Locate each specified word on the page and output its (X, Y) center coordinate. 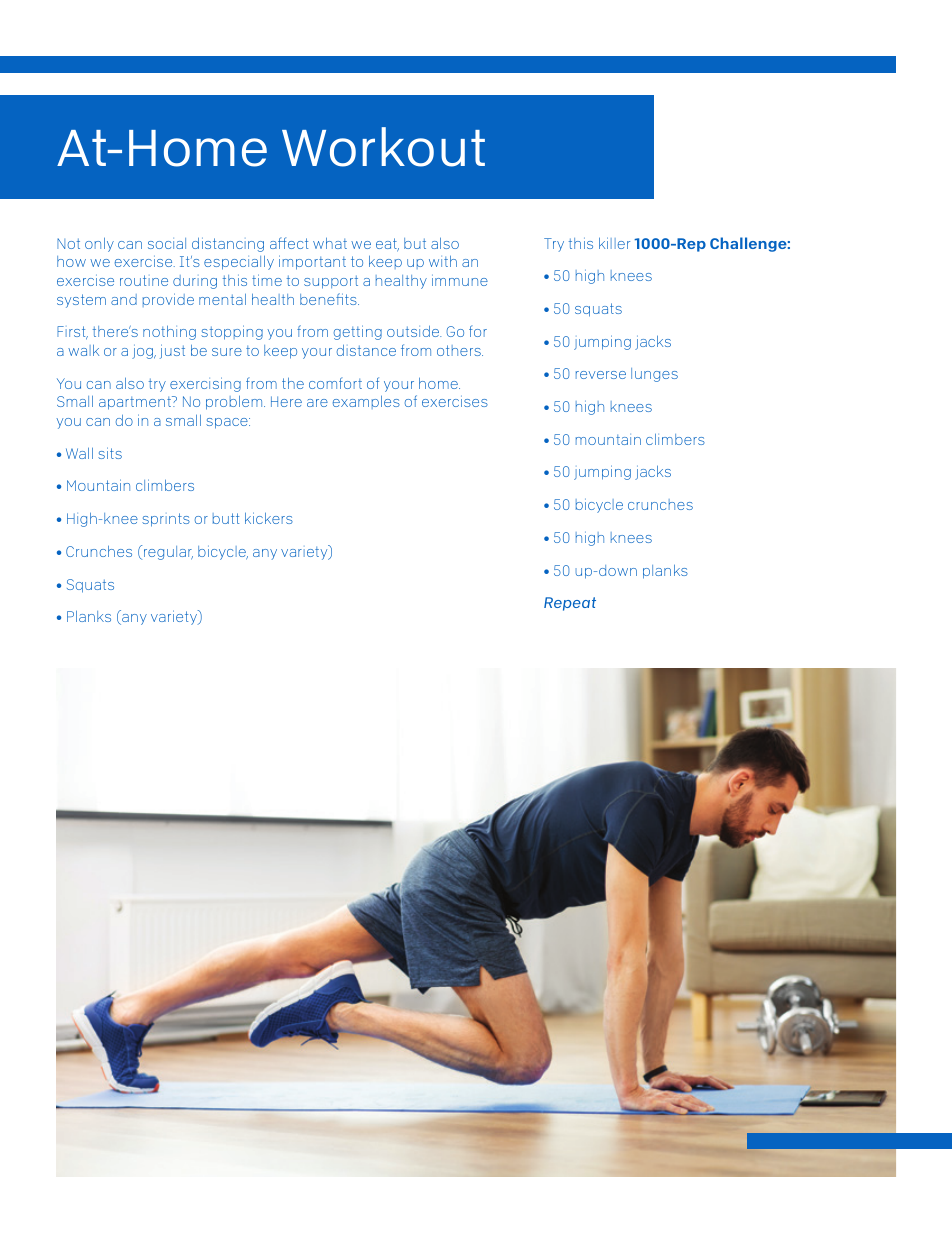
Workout (383, 147)
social (167, 243)
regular (168, 553)
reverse (601, 375)
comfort (335, 383)
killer (614, 243)
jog (143, 352)
